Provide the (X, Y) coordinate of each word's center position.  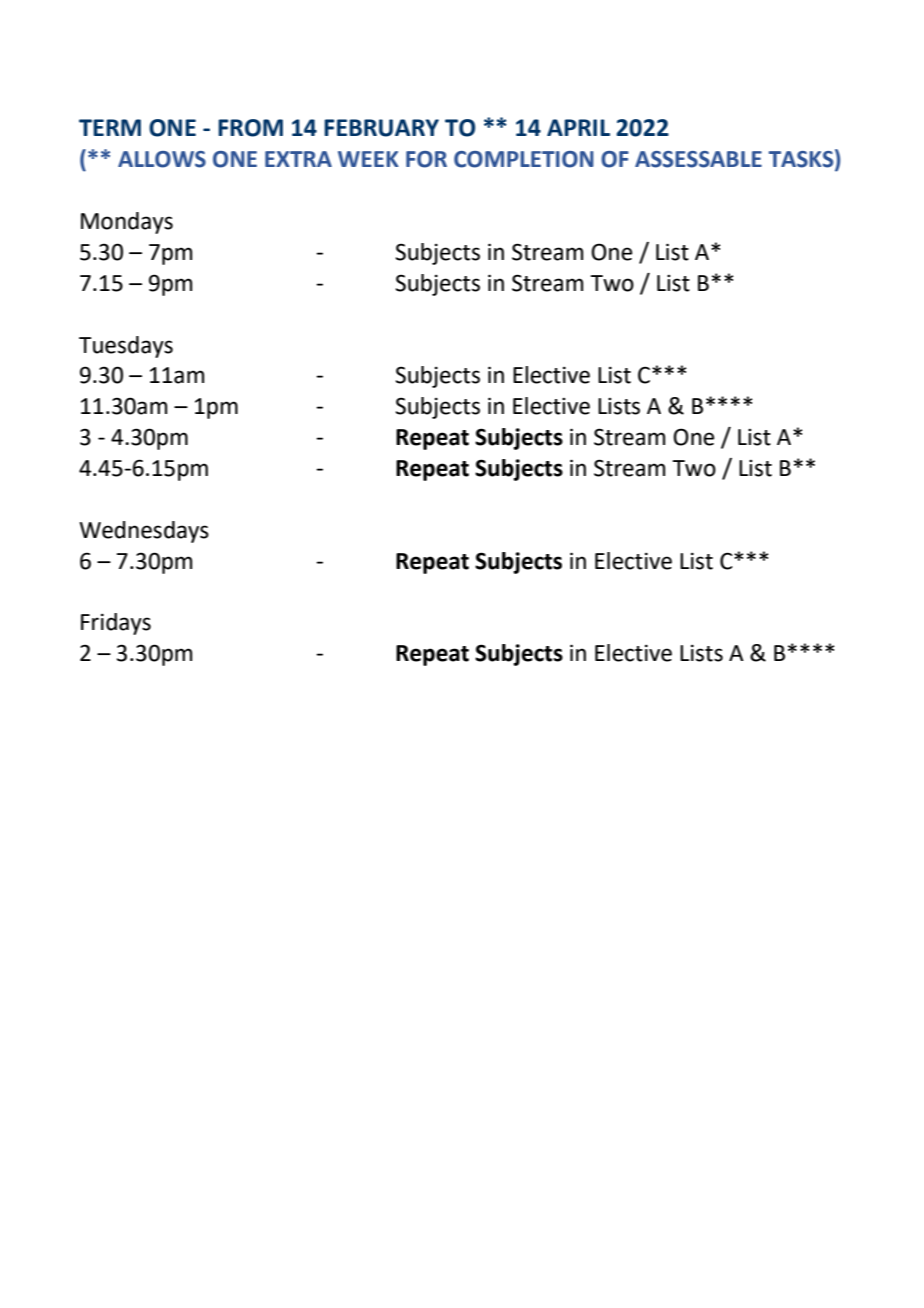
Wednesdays (144, 532)
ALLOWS (162, 159)
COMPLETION (524, 159)
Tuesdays (126, 347)
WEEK (368, 159)
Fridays (116, 624)
